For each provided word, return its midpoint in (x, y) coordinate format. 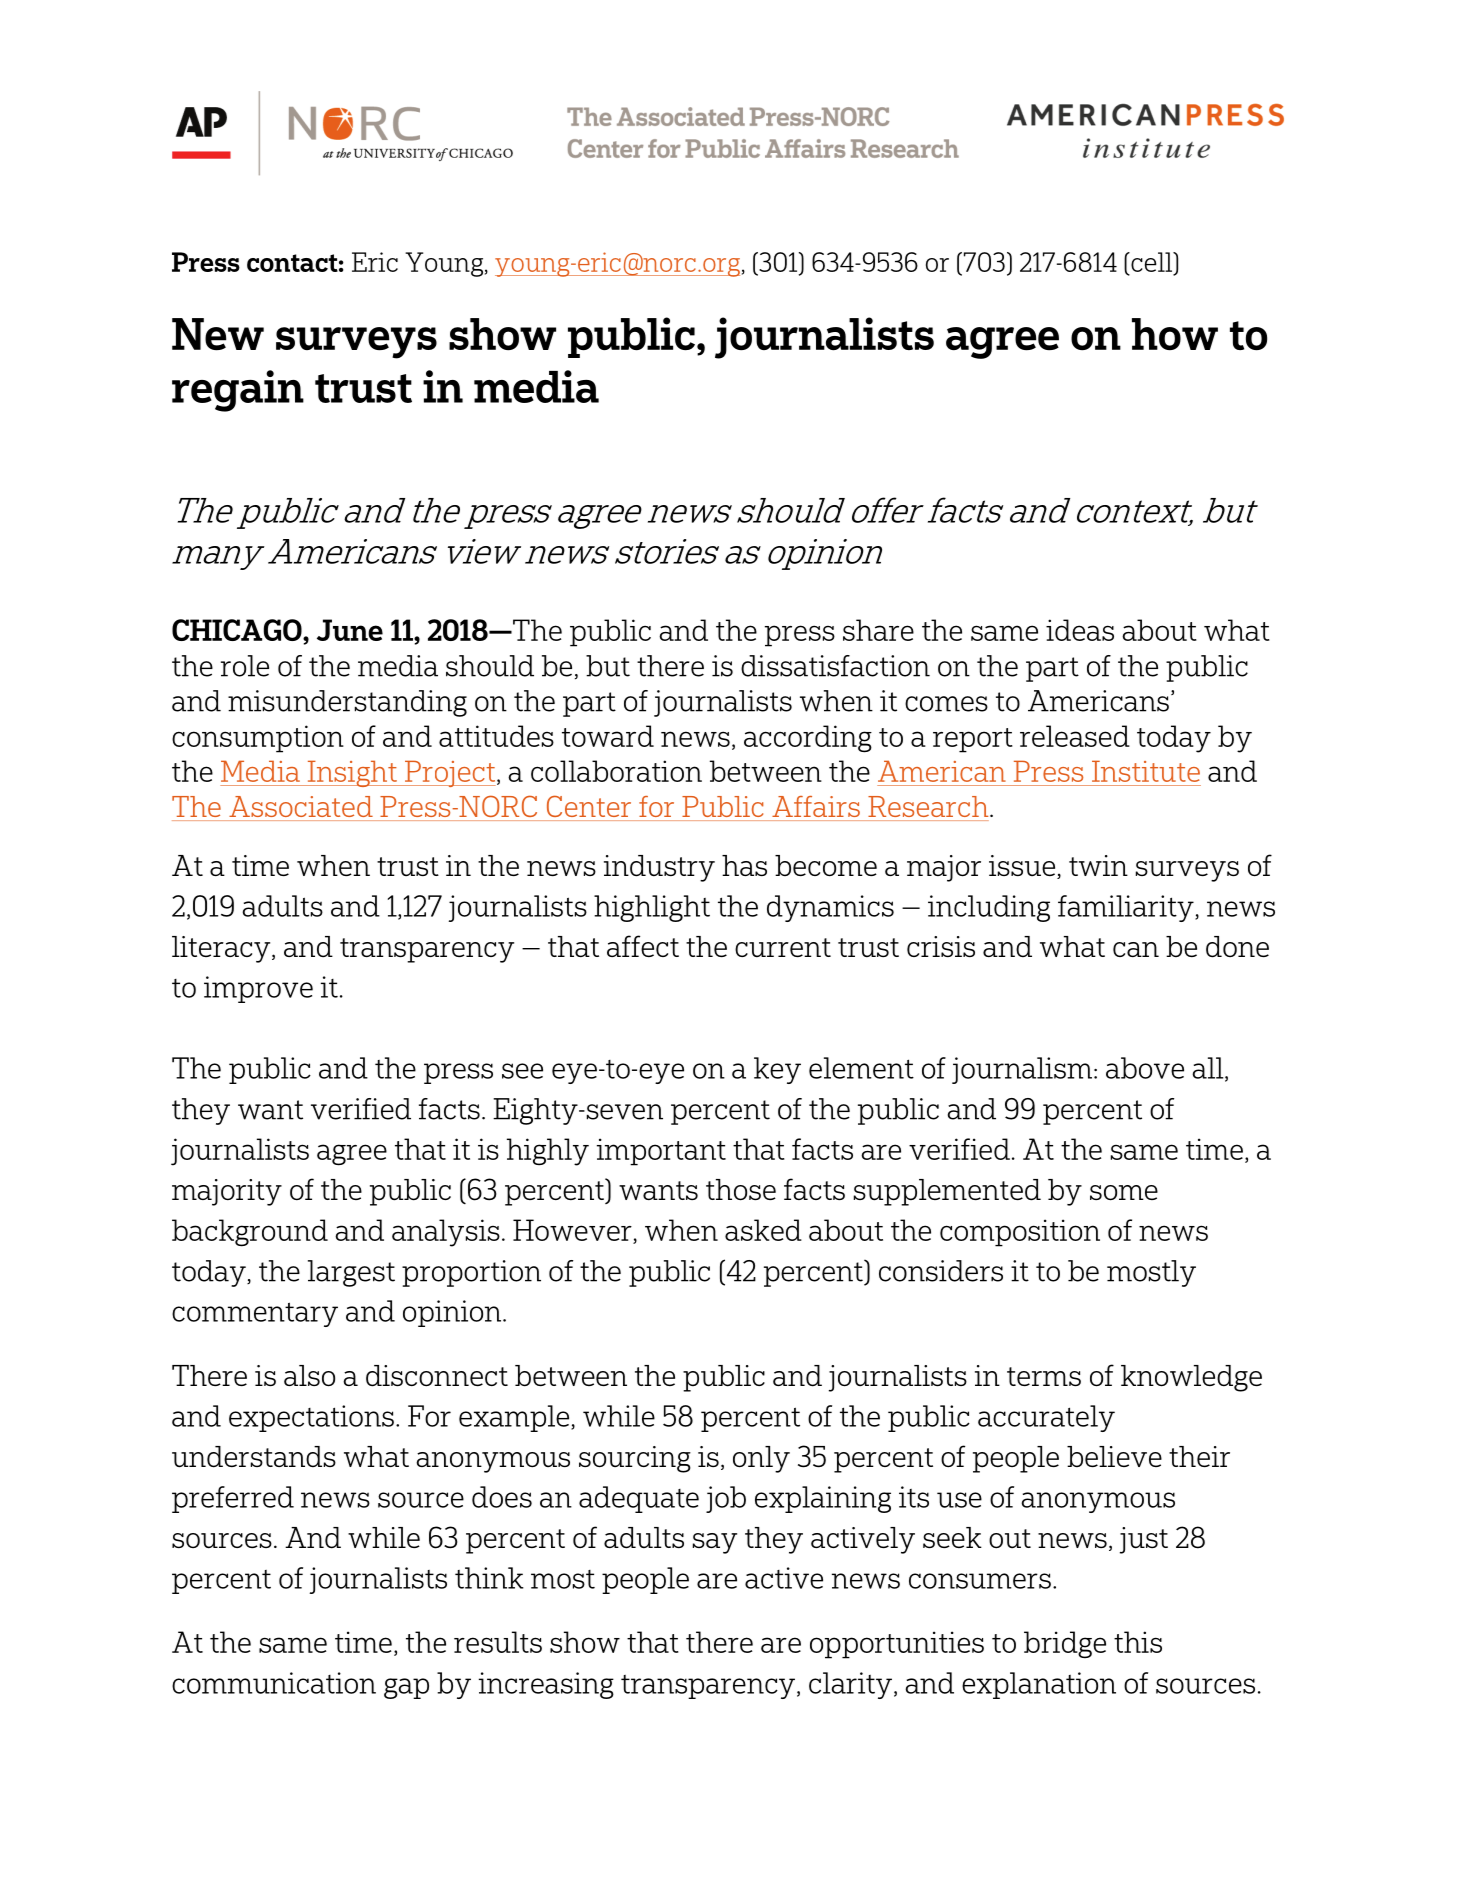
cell (1152, 262)
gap (406, 1688)
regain (238, 391)
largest (351, 1273)
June (350, 630)
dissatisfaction (835, 666)
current (783, 948)
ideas (1080, 630)
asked (763, 1230)
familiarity (1127, 908)
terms (1044, 1376)
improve (258, 989)
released (1075, 736)
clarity (850, 1685)
